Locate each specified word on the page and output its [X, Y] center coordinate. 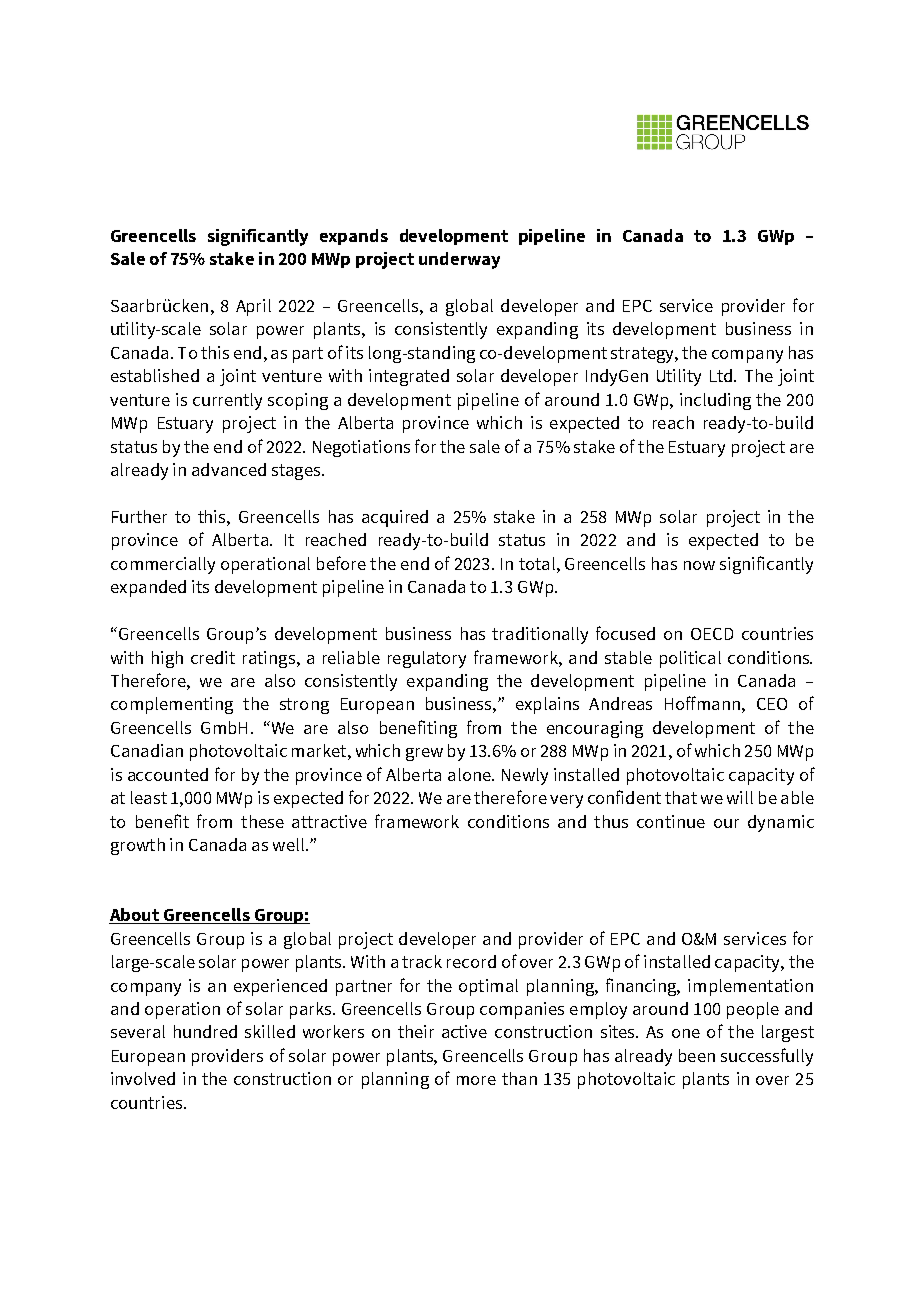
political [690, 659]
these [262, 821]
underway [459, 260]
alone [470, 774]
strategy [643, 355]
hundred [205, 1031]
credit [213, 657]
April [253, 307]
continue [671, 821]
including [715, 401]
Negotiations [361, 448]
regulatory [427, 659]
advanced [229, 469]
